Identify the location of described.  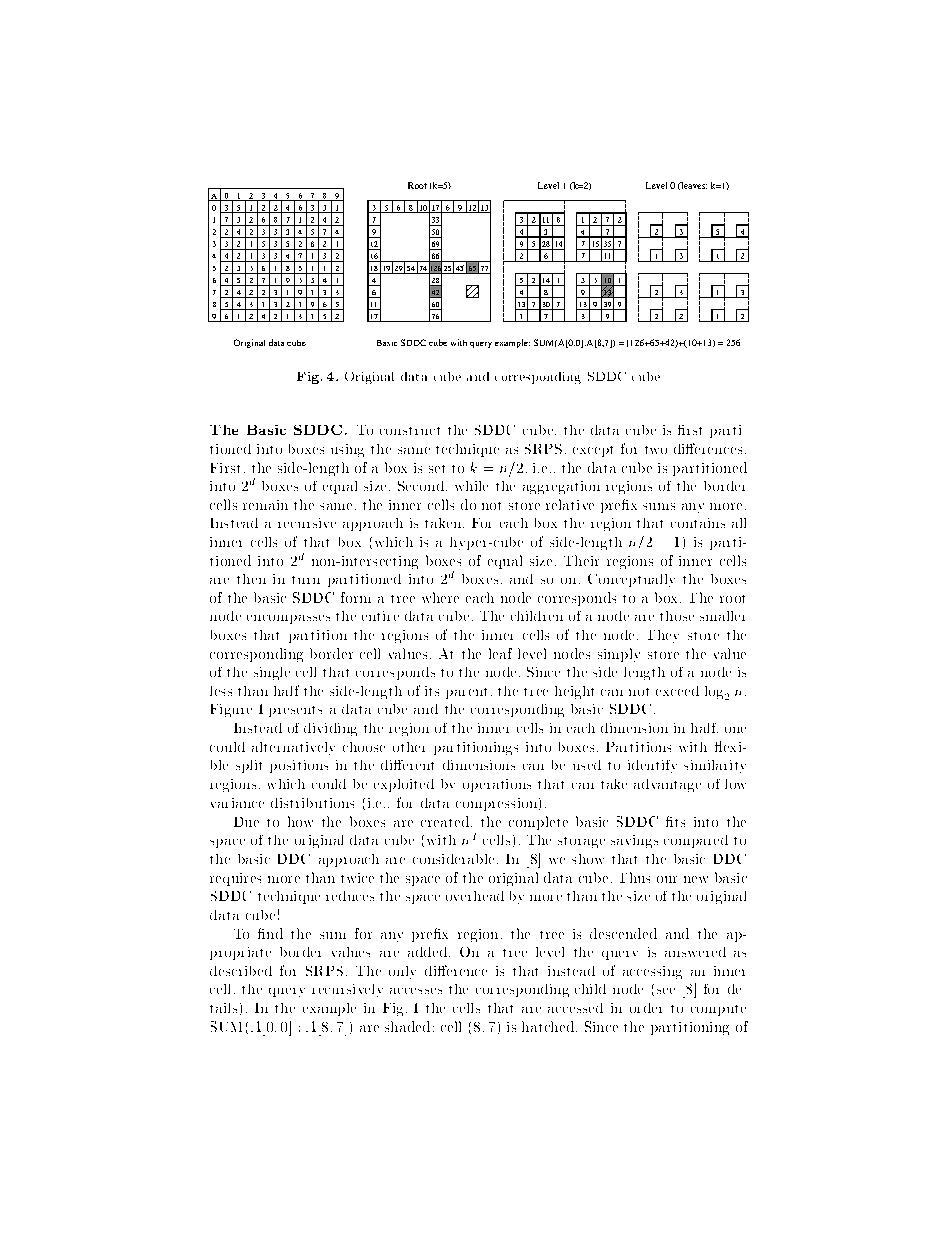
(241, 971).
